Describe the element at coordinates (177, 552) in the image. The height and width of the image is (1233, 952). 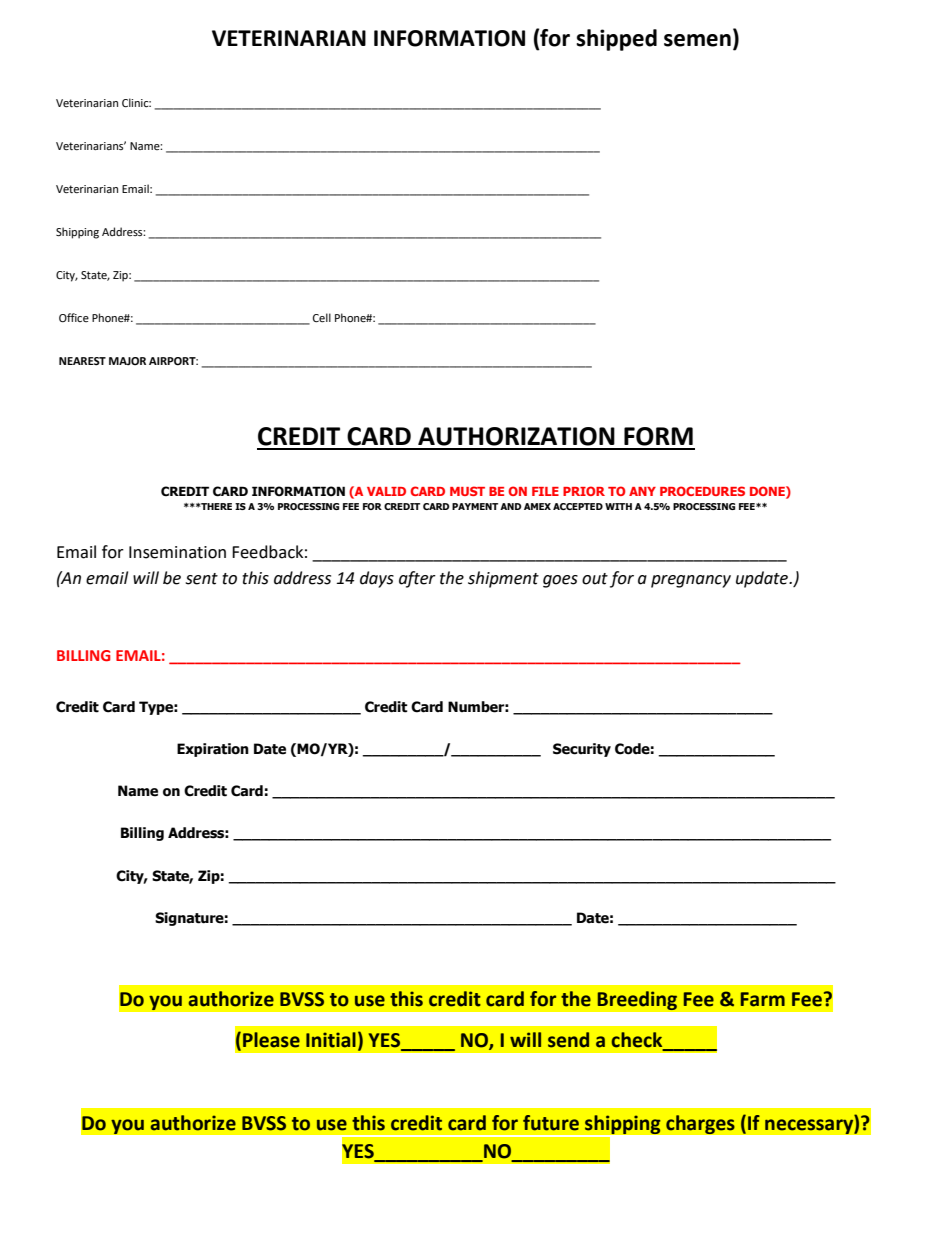
I see `Insemination` at that location.
